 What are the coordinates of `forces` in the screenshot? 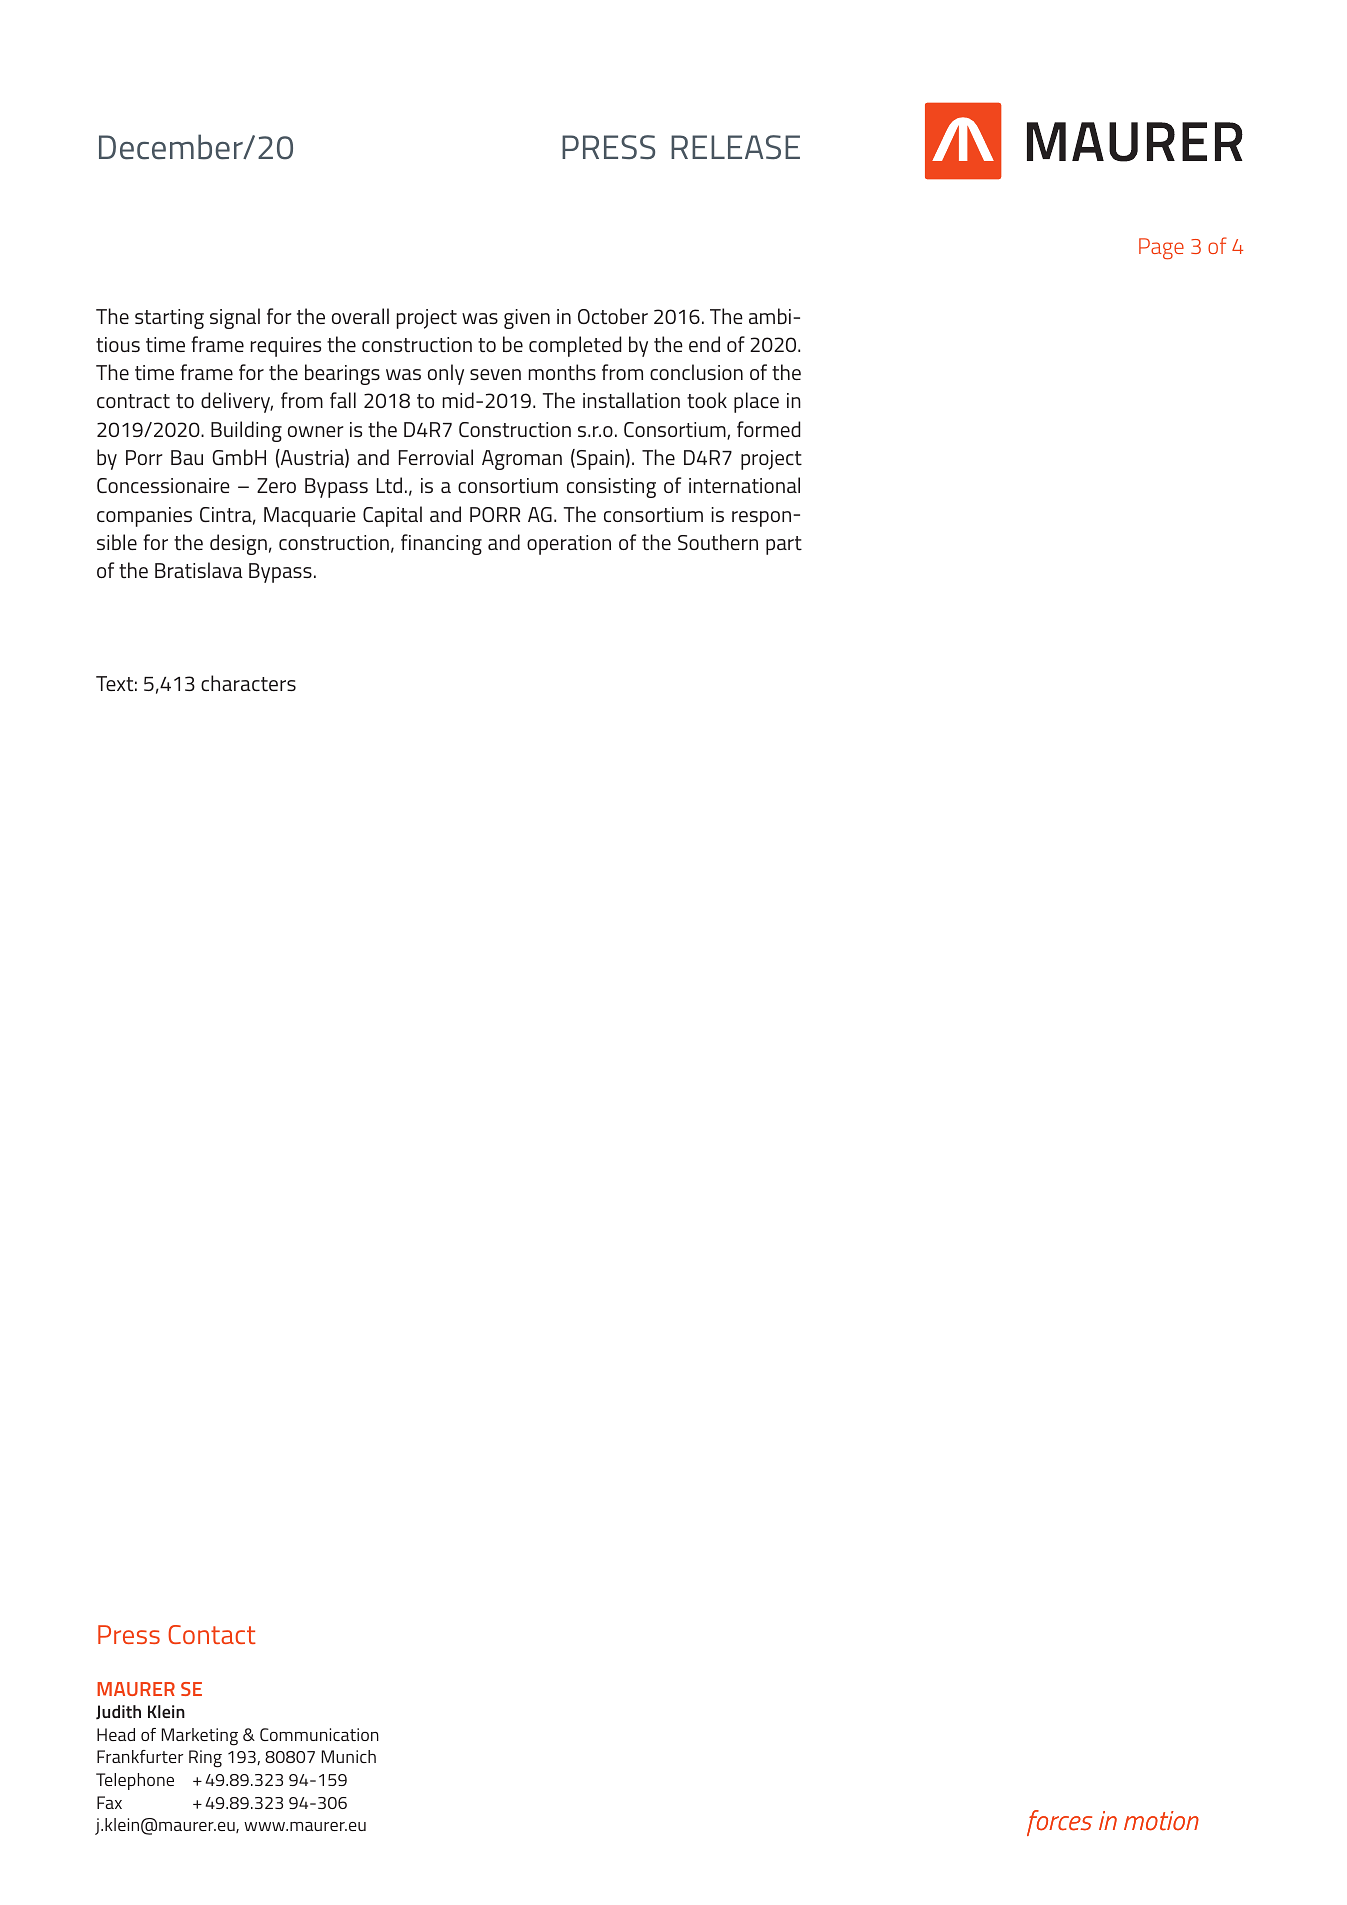 It's located at (1059, 1823).
